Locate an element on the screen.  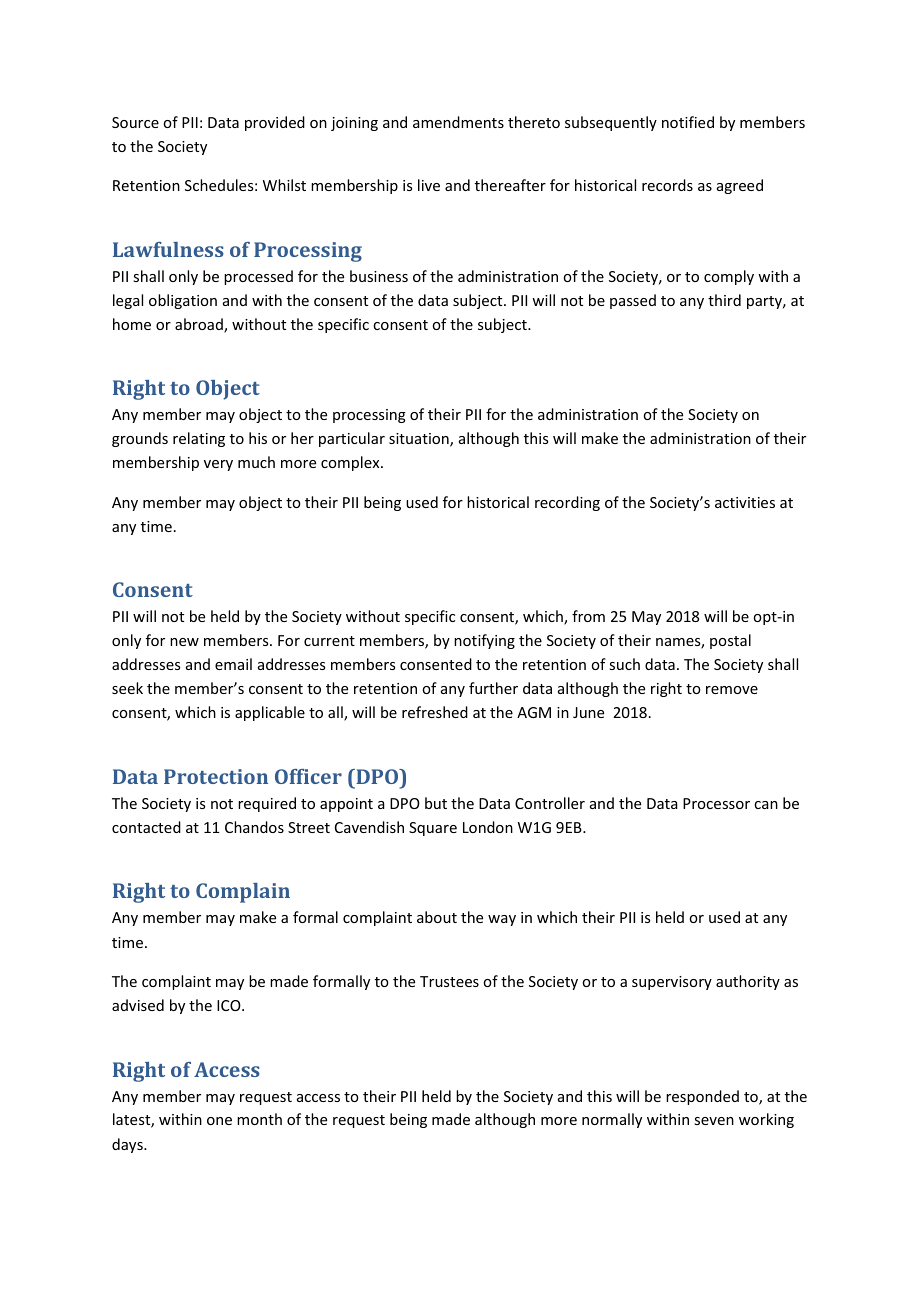
notifying is located at coordinates (484, 641).
